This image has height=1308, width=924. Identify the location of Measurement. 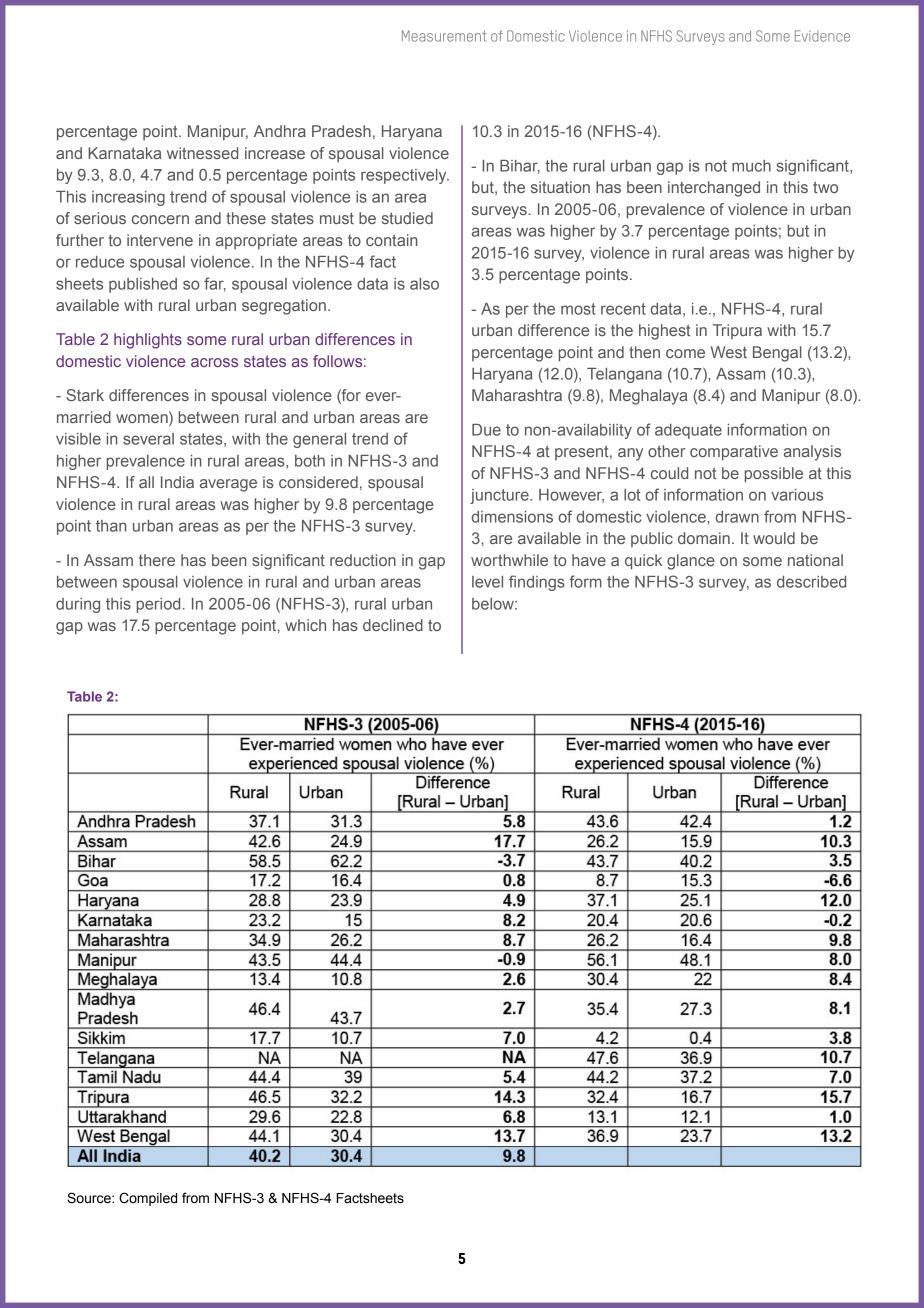
(444, 36).
